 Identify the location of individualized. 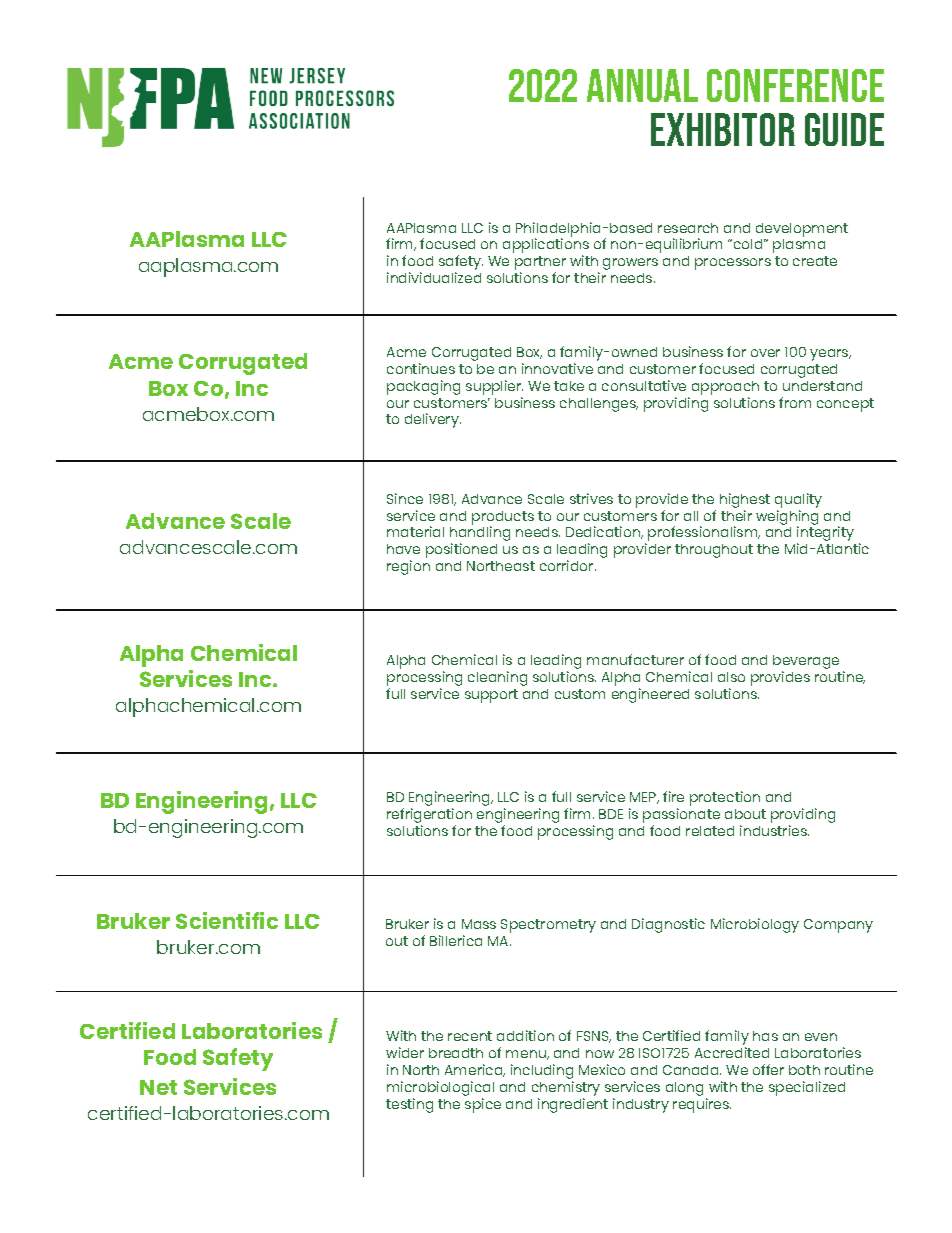
(434, 277).
